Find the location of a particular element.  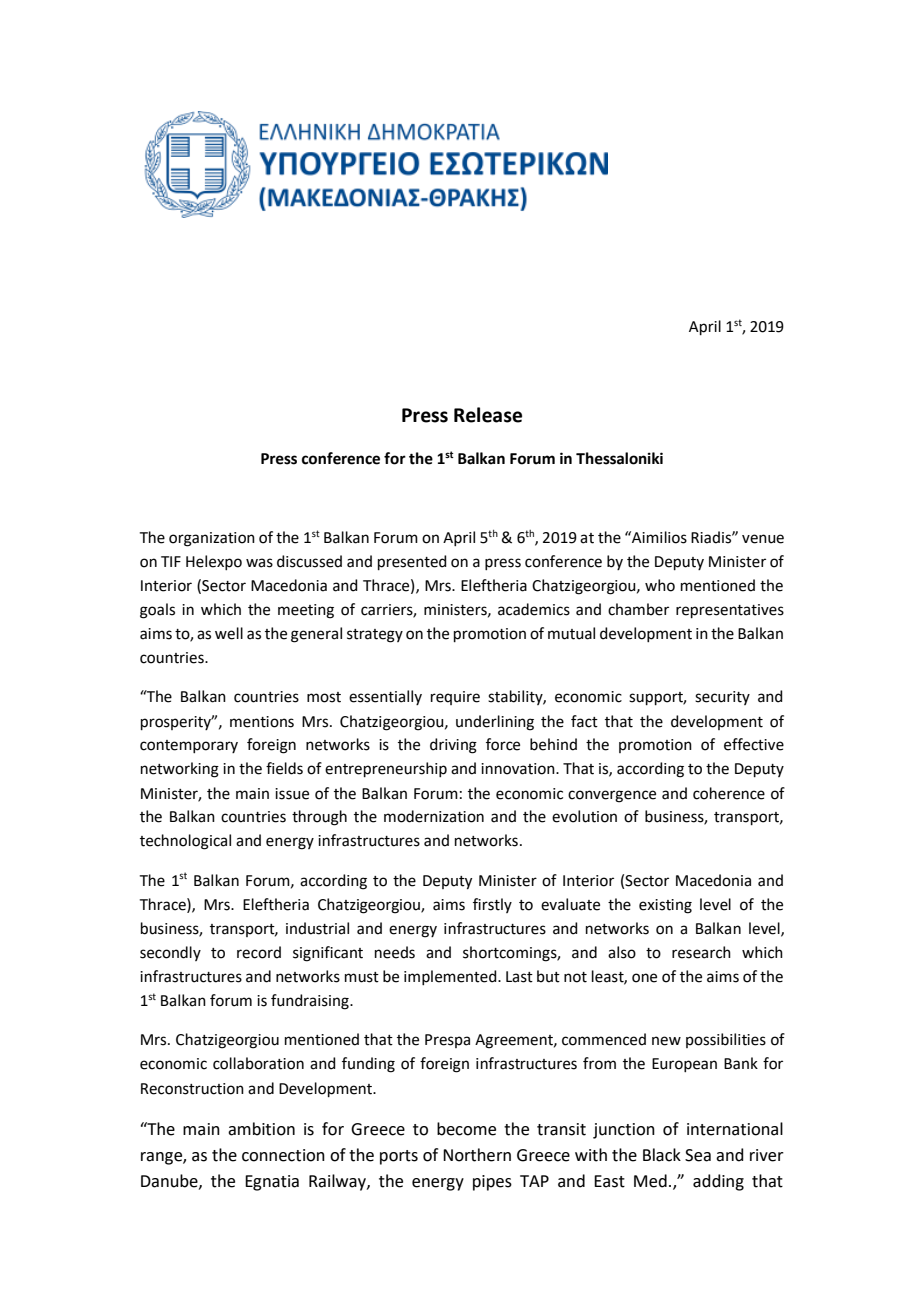

Northern is located at coordinates (477, 1155).
